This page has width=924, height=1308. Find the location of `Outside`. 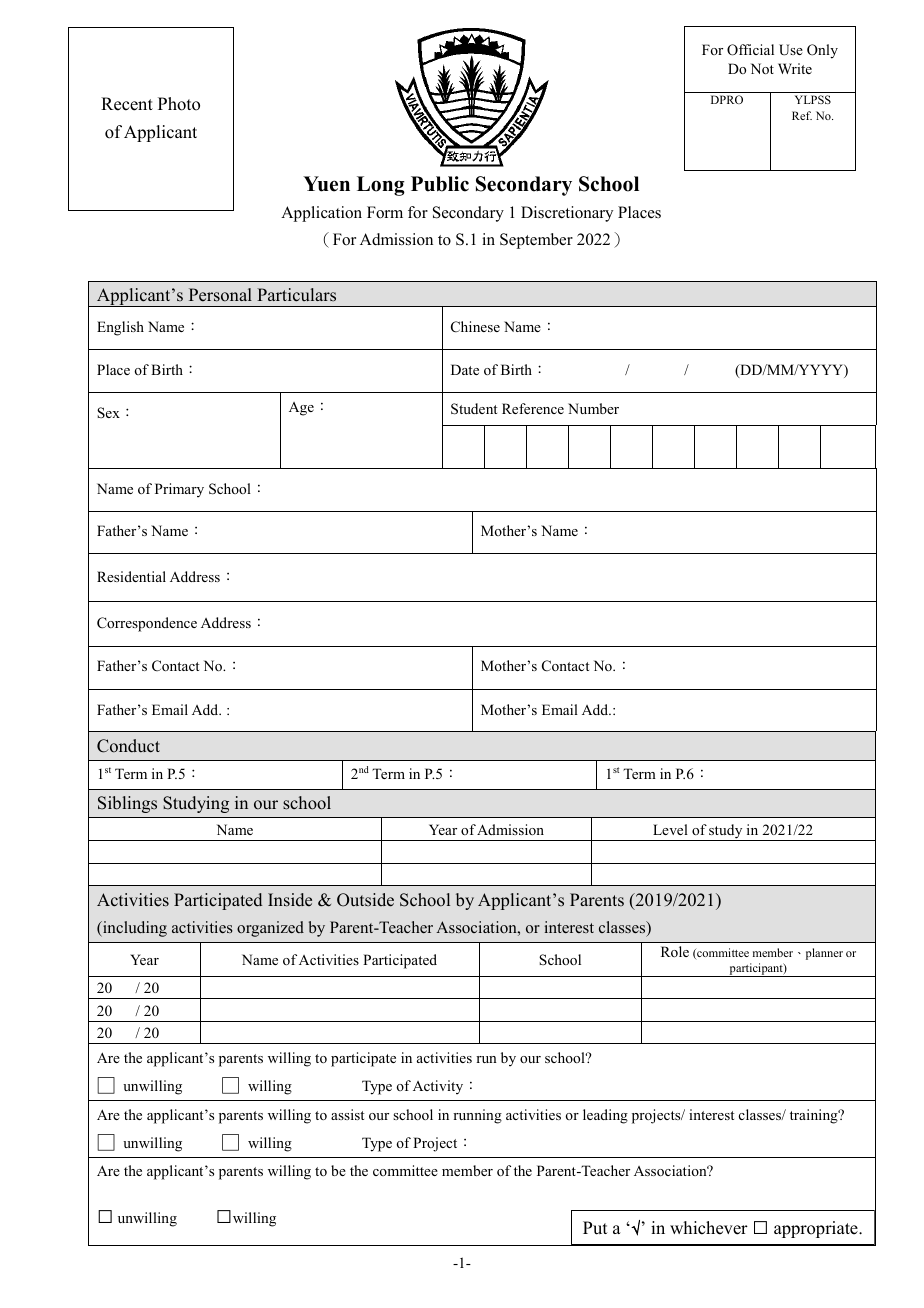

Outside is located at coordinates (365, 900).
